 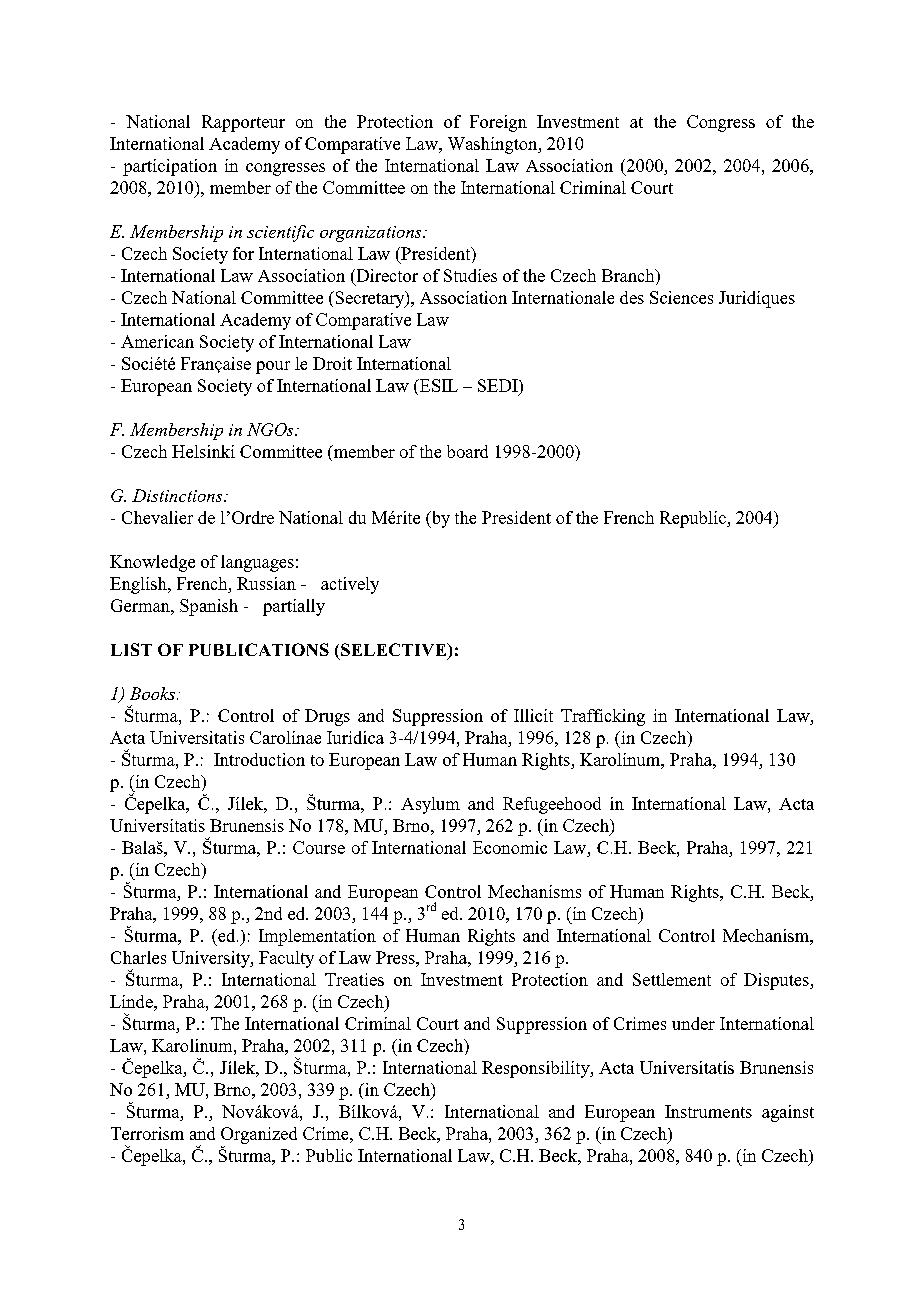 What do you see at coordinates (681, 297) in the document?
I see `Sciences` at bounding box center [681, 297].
